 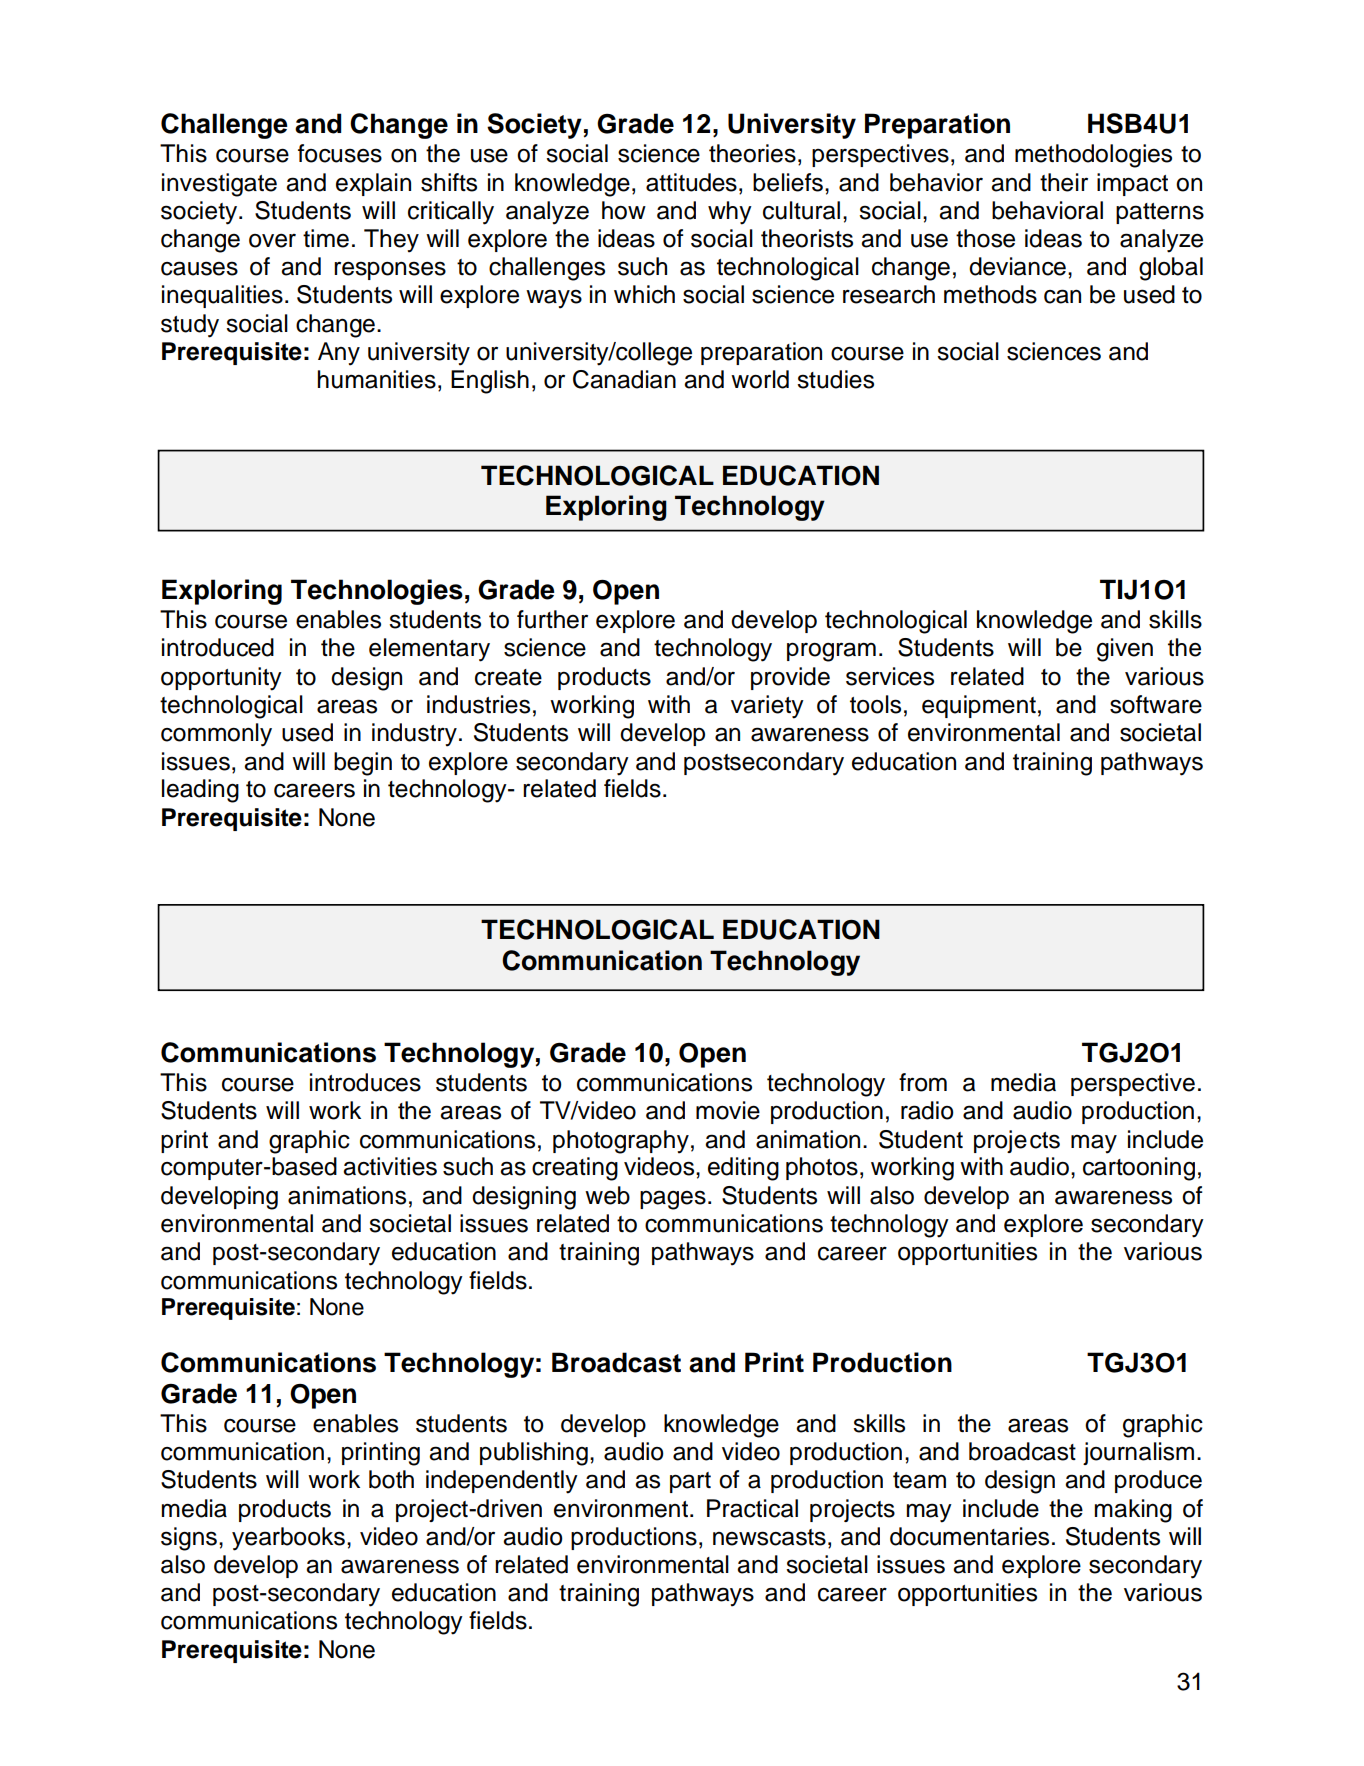 I want to click on part, so click(x=690, y=1482).
